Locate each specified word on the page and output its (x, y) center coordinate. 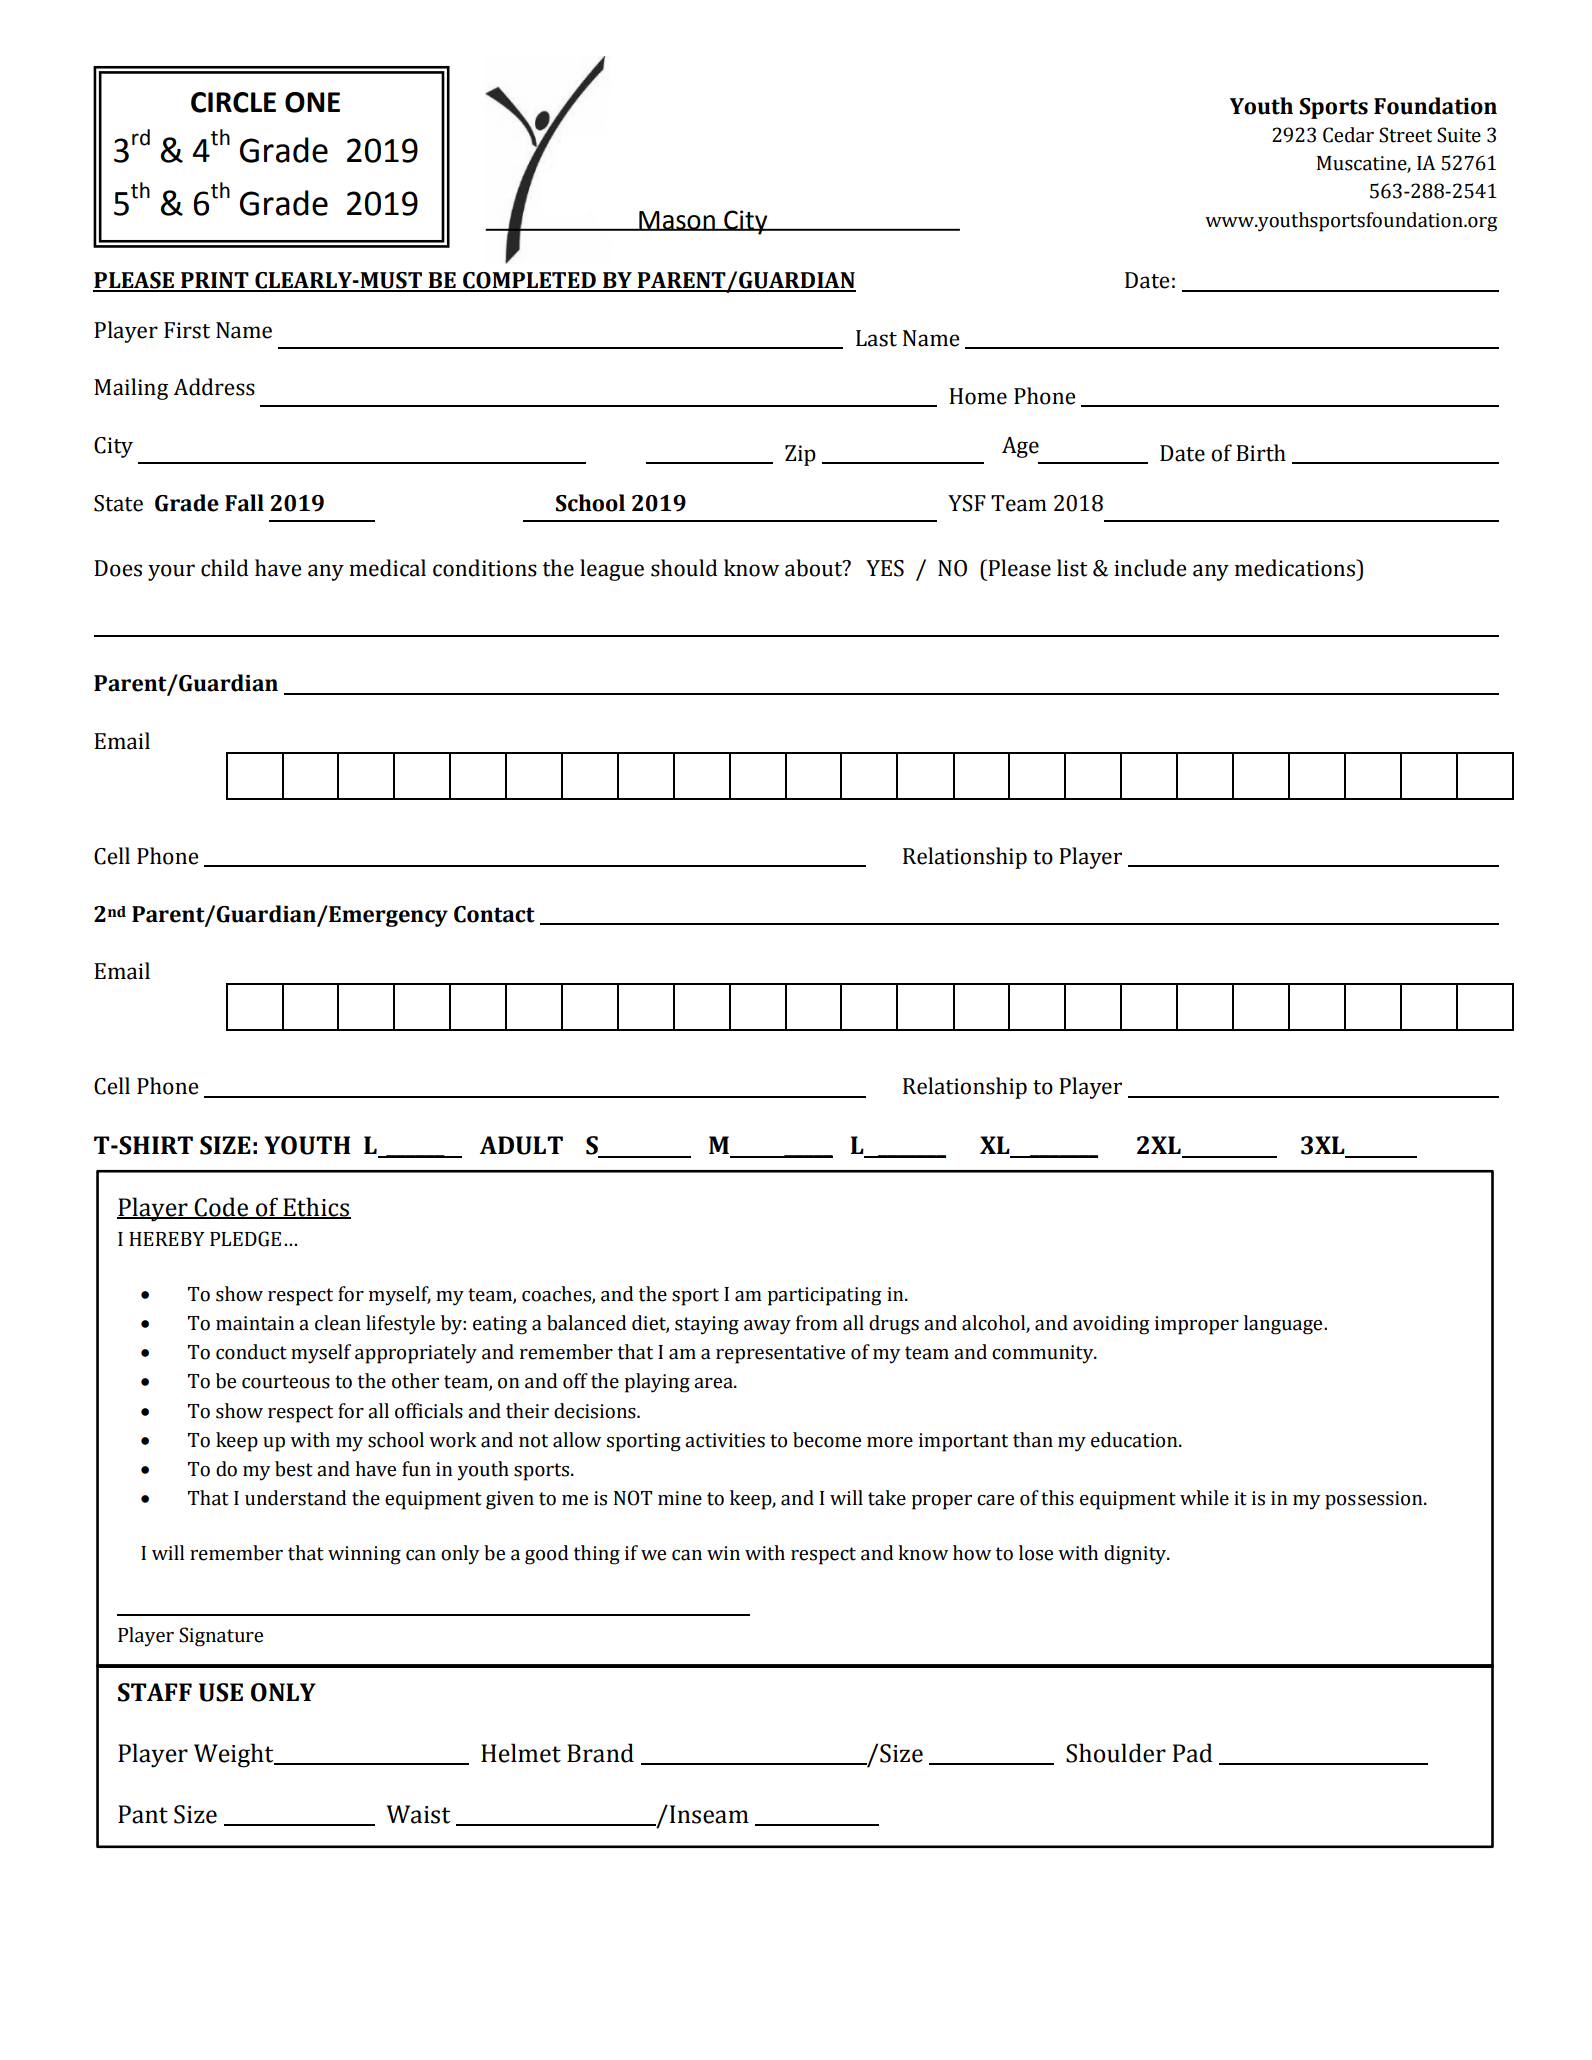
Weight (235, 1755)
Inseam (709, 1814)
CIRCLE (233, 102)
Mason (677, 221)
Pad (1192, 1753)
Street (1405, 135)
